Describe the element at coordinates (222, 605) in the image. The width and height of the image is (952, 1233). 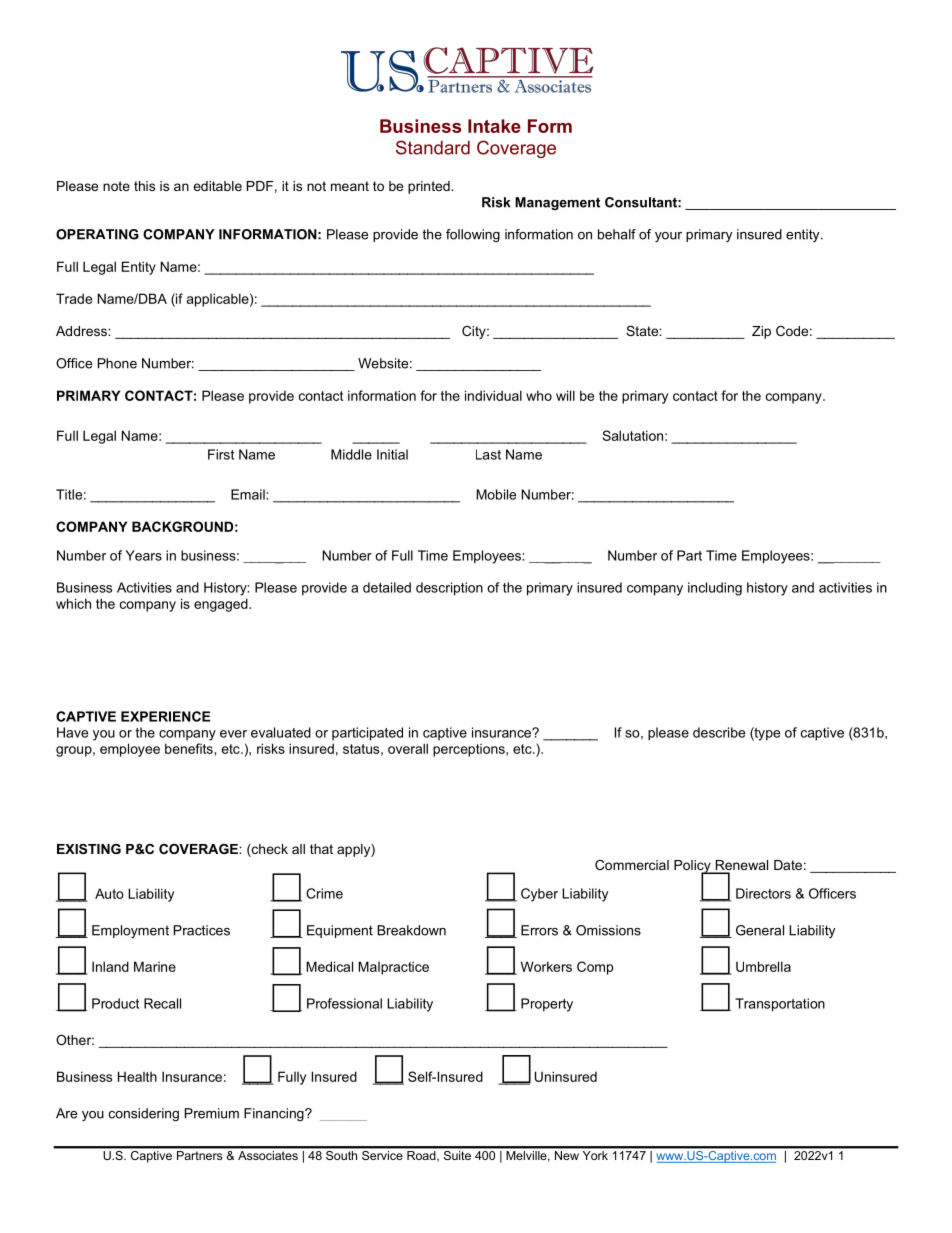
I see `engaged` at that location.
